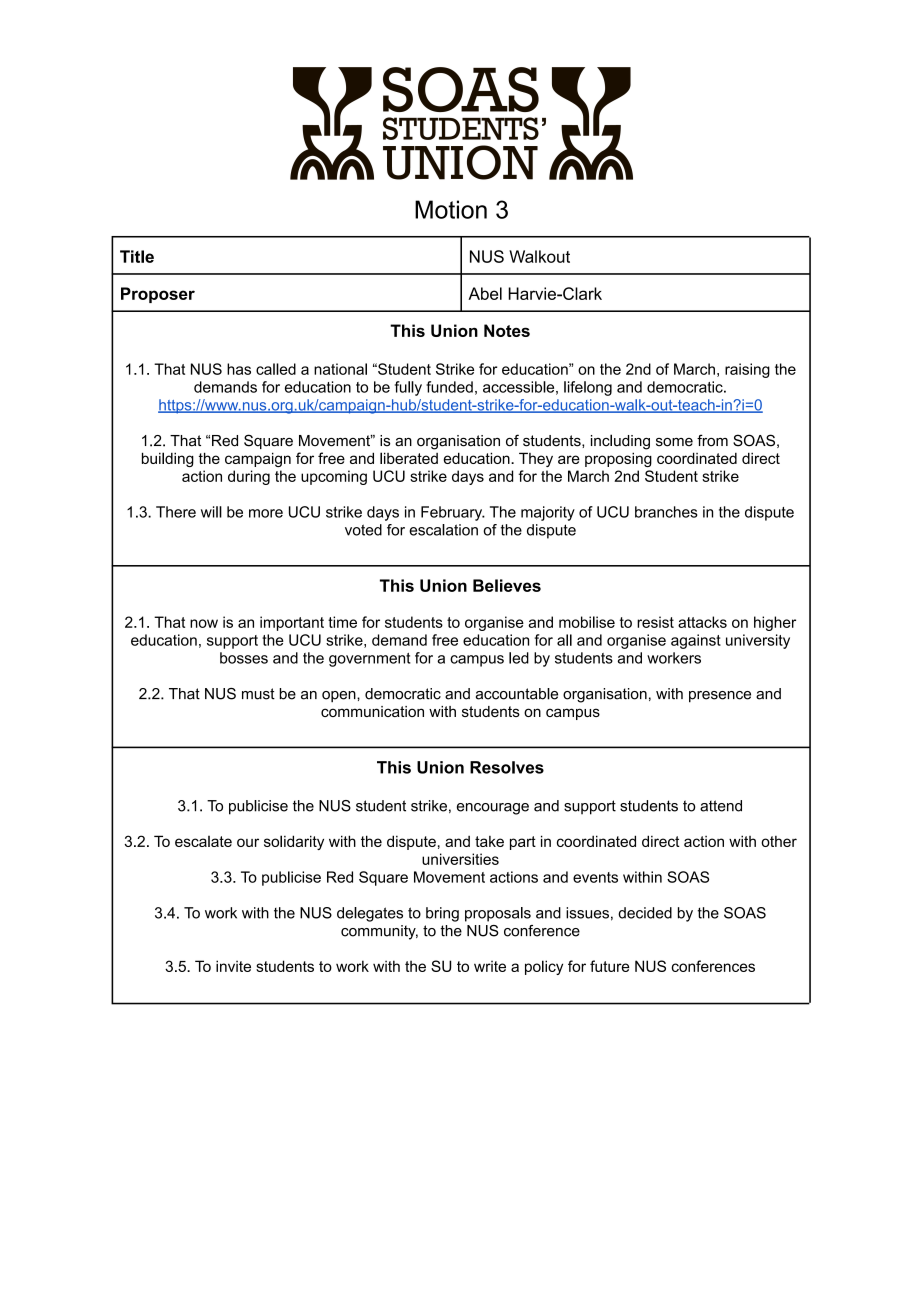 The image size is (924, 1307). What do you see at coordinates (451, 209) in the document?
I see `Motion` at bounding box center [451, 209].
